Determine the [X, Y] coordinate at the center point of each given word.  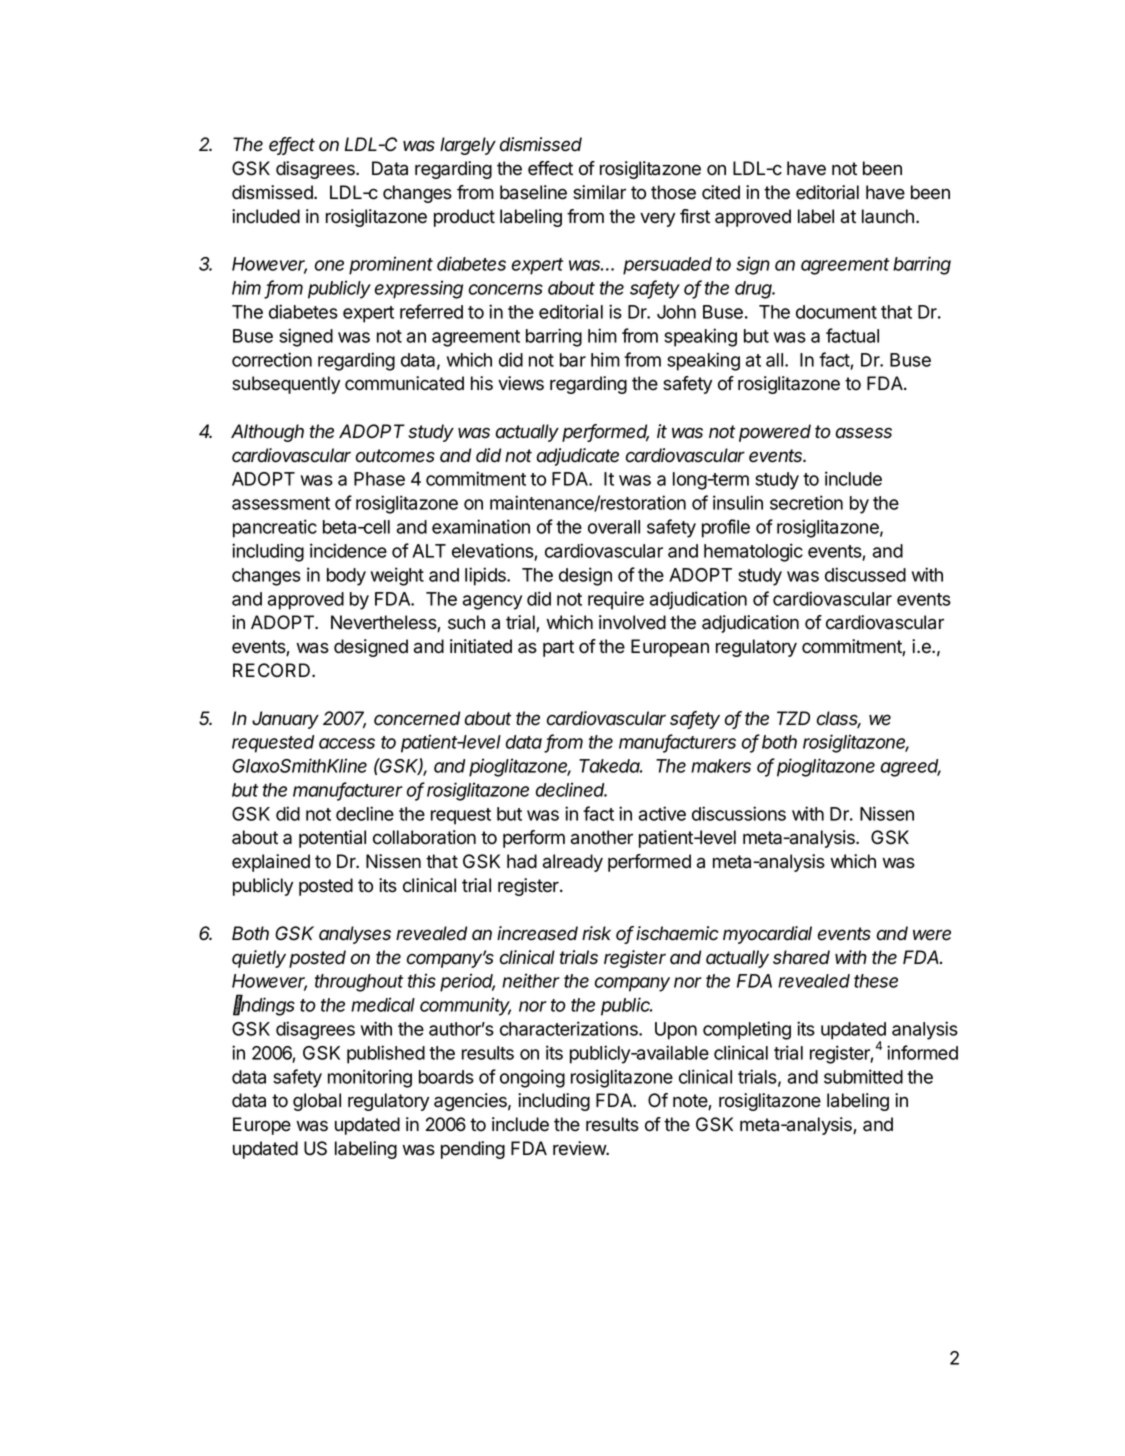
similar [599, 192]
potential [332, 839]
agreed [911, 768]
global [317, 1102]
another [602, 837]
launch [888, 216]
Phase [379, 479]
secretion [806, 502]
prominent [391, 265]
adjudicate [578, 457]
